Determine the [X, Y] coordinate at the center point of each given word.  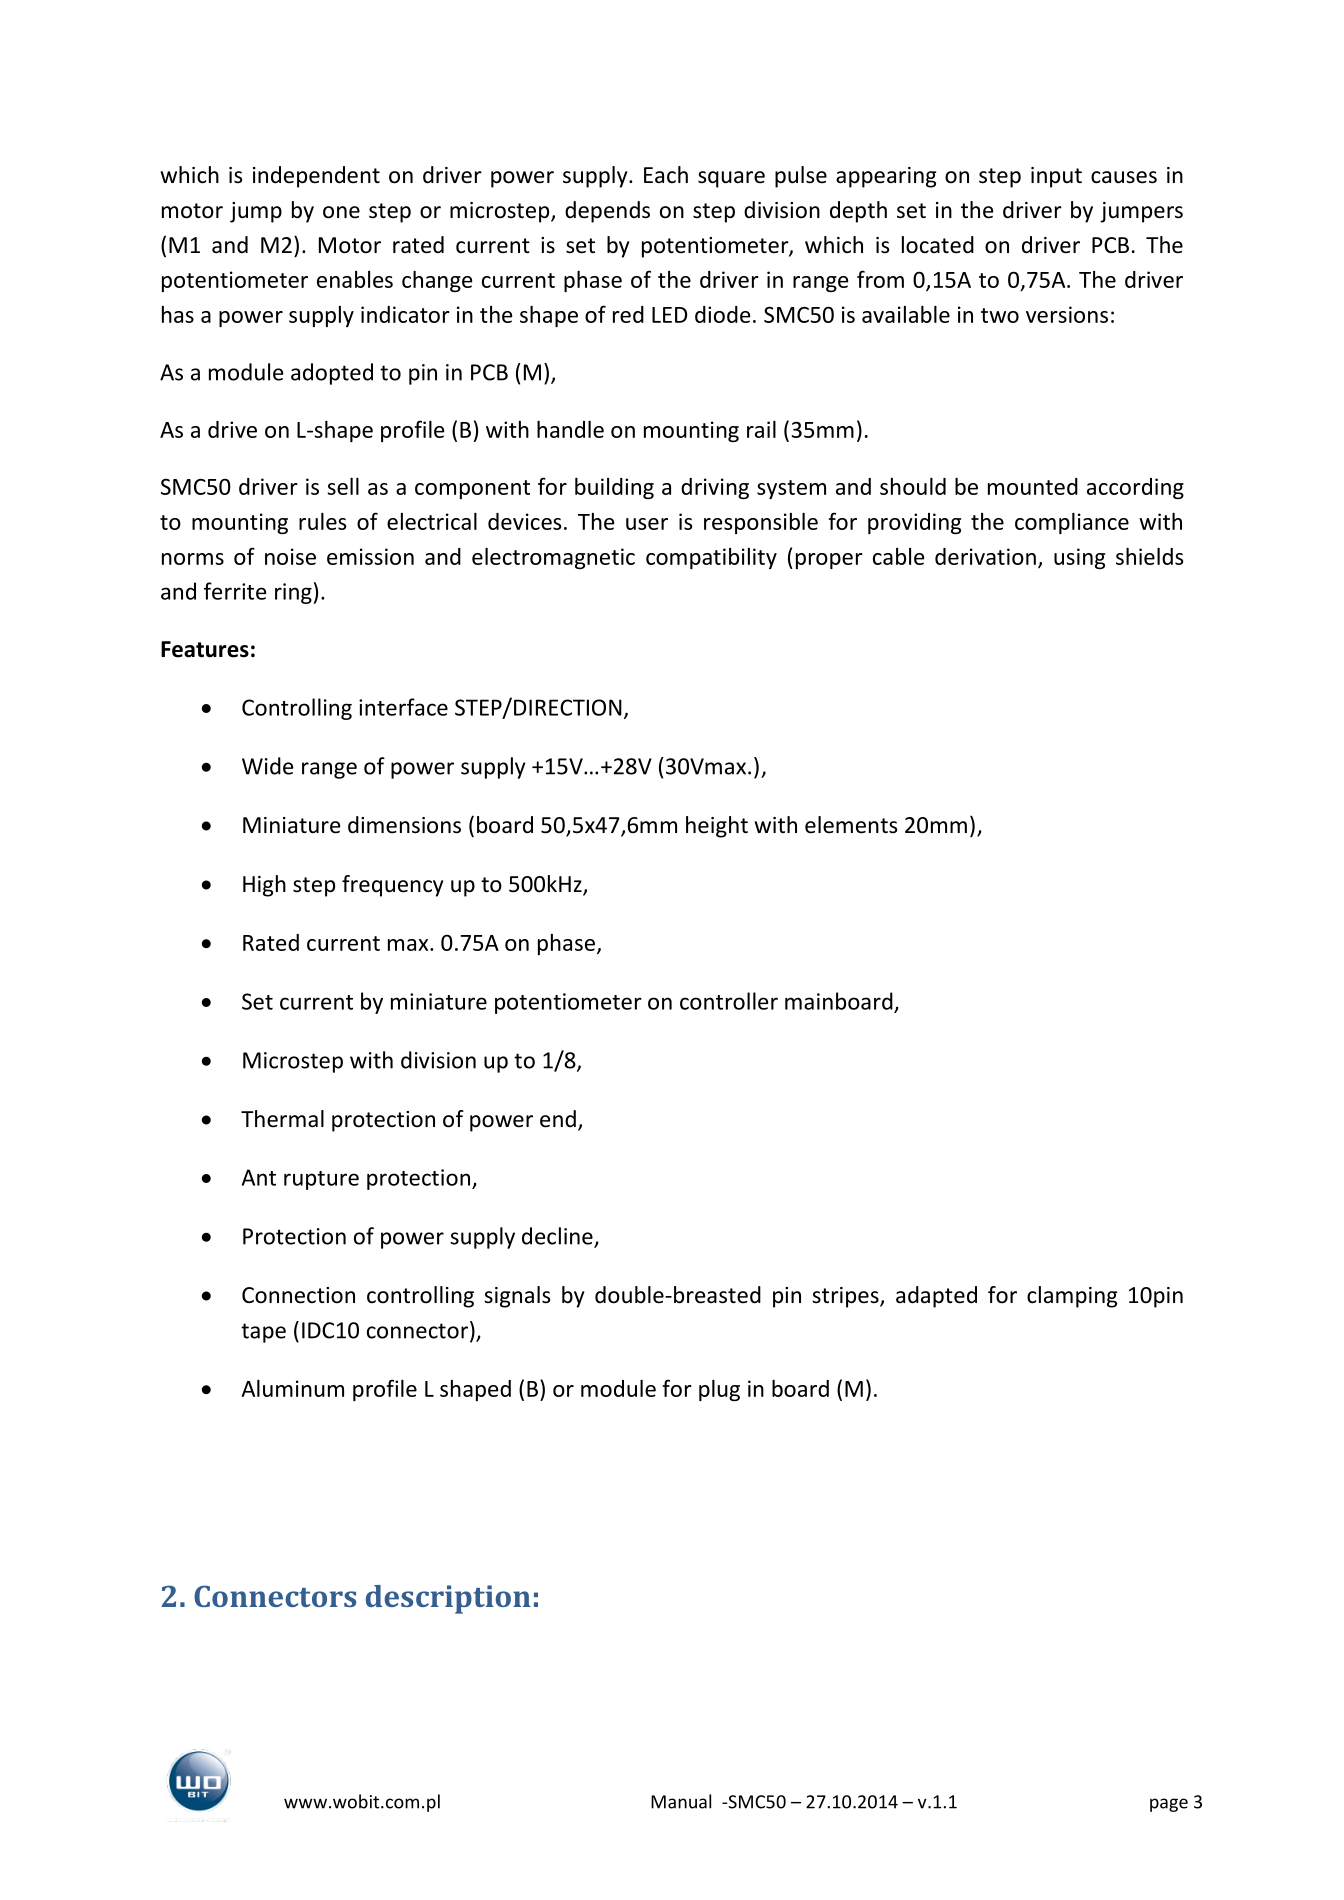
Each [666, 175]
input [1056, 177]
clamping [1072, 1297]
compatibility [711, 558]
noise [290, 556]
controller [729, 1001]
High [264, 886]
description [448, 1599]
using [1079, 558]
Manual [681, 1801]
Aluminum [292, 1388]
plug [719, 1390]
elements [851, 825]
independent [316, 177]
